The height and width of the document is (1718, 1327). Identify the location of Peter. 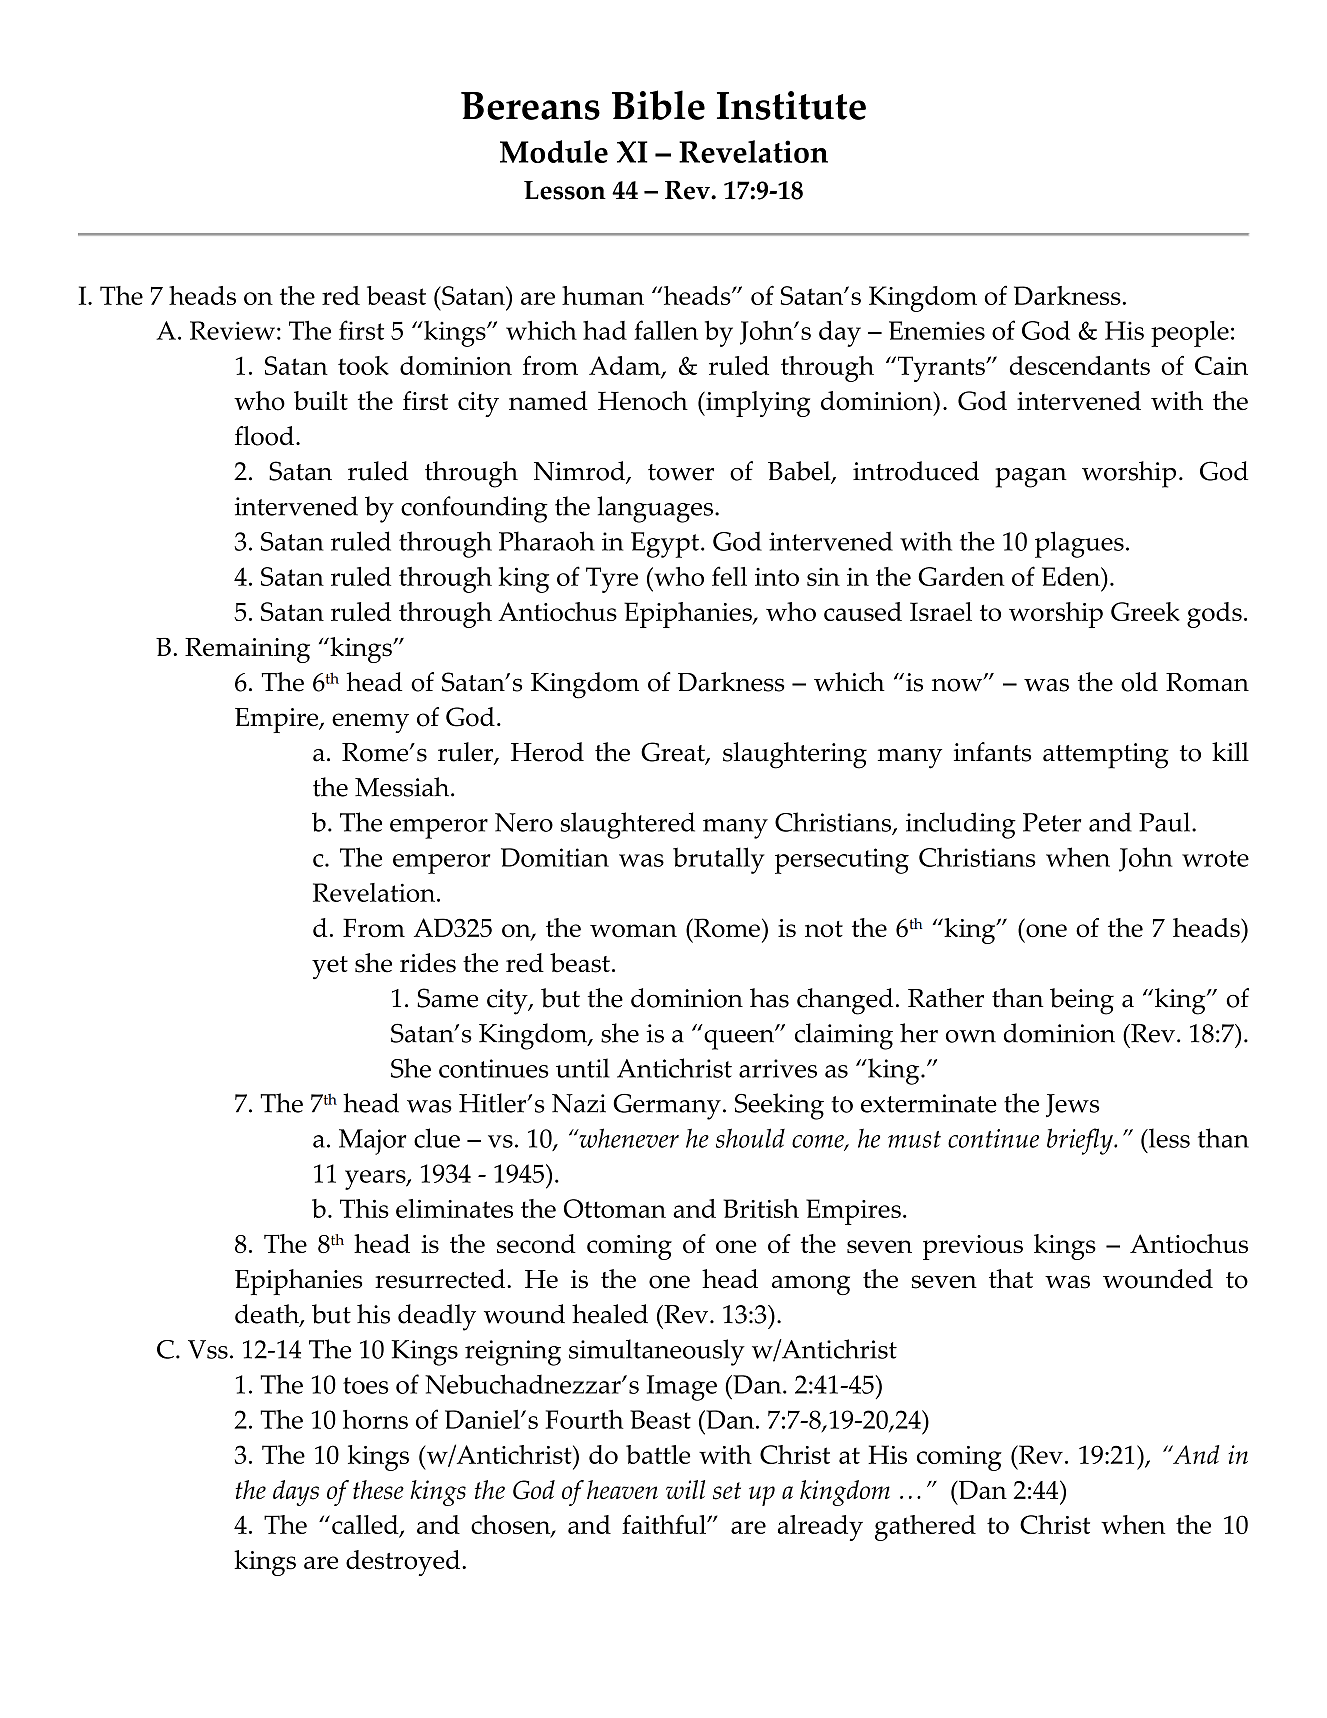
(1052, 822).
